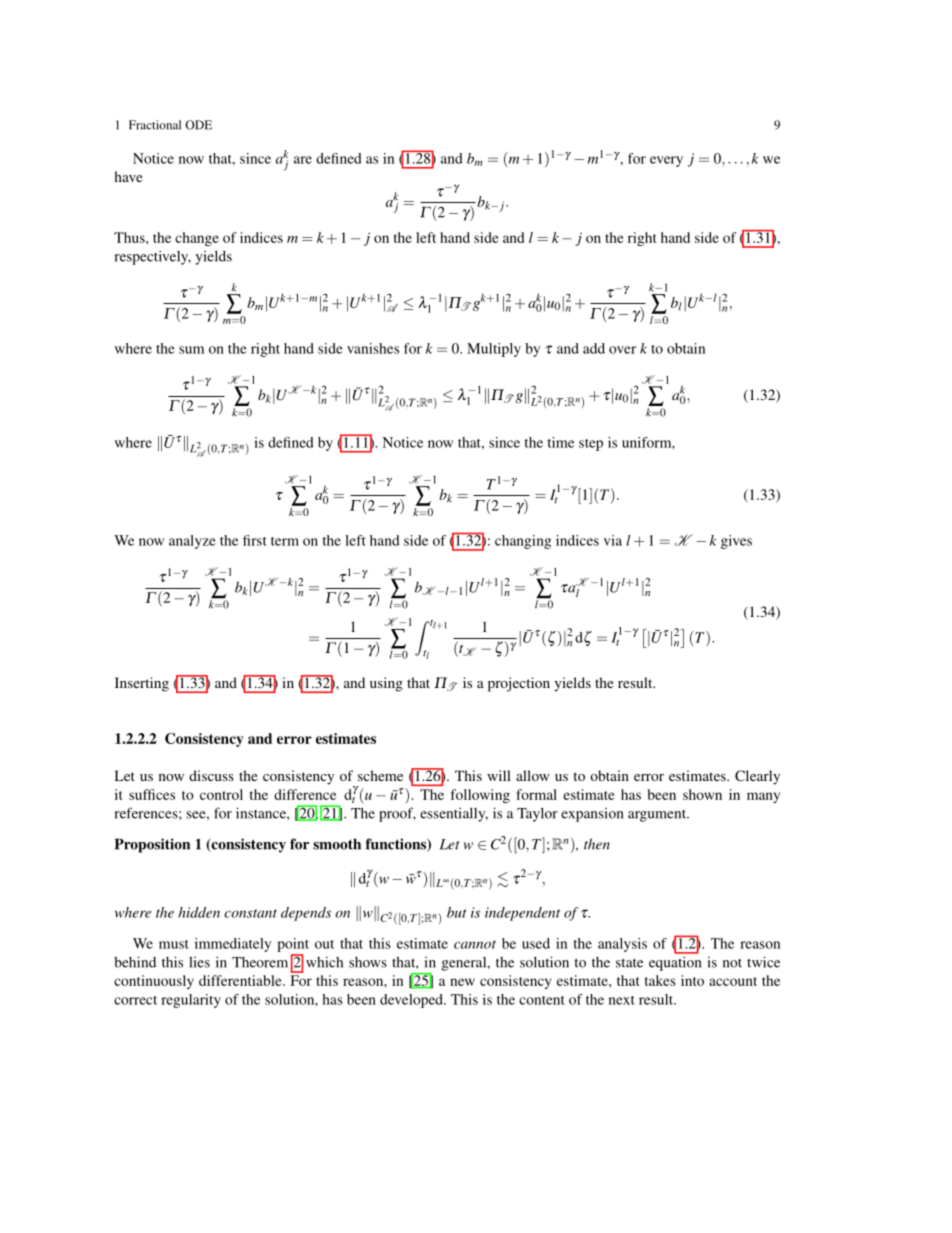 The height and width of the page is (1233, 952). What do you see at coordinates (494, 350) in the page?
I see `Multiply` at bounding box center [494, 350].
